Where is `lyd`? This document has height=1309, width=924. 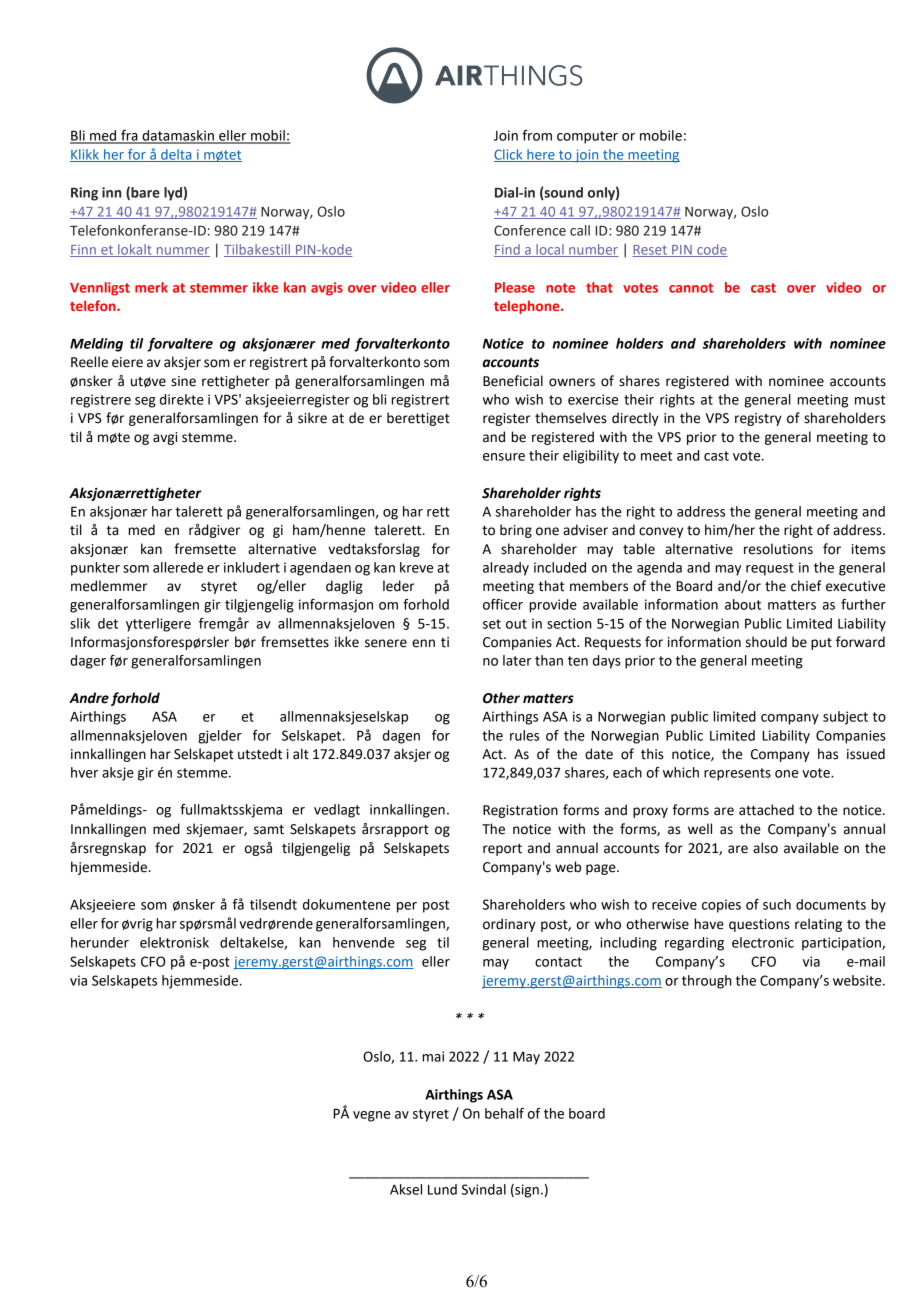 lyd is located at coordinates (173, 194).
